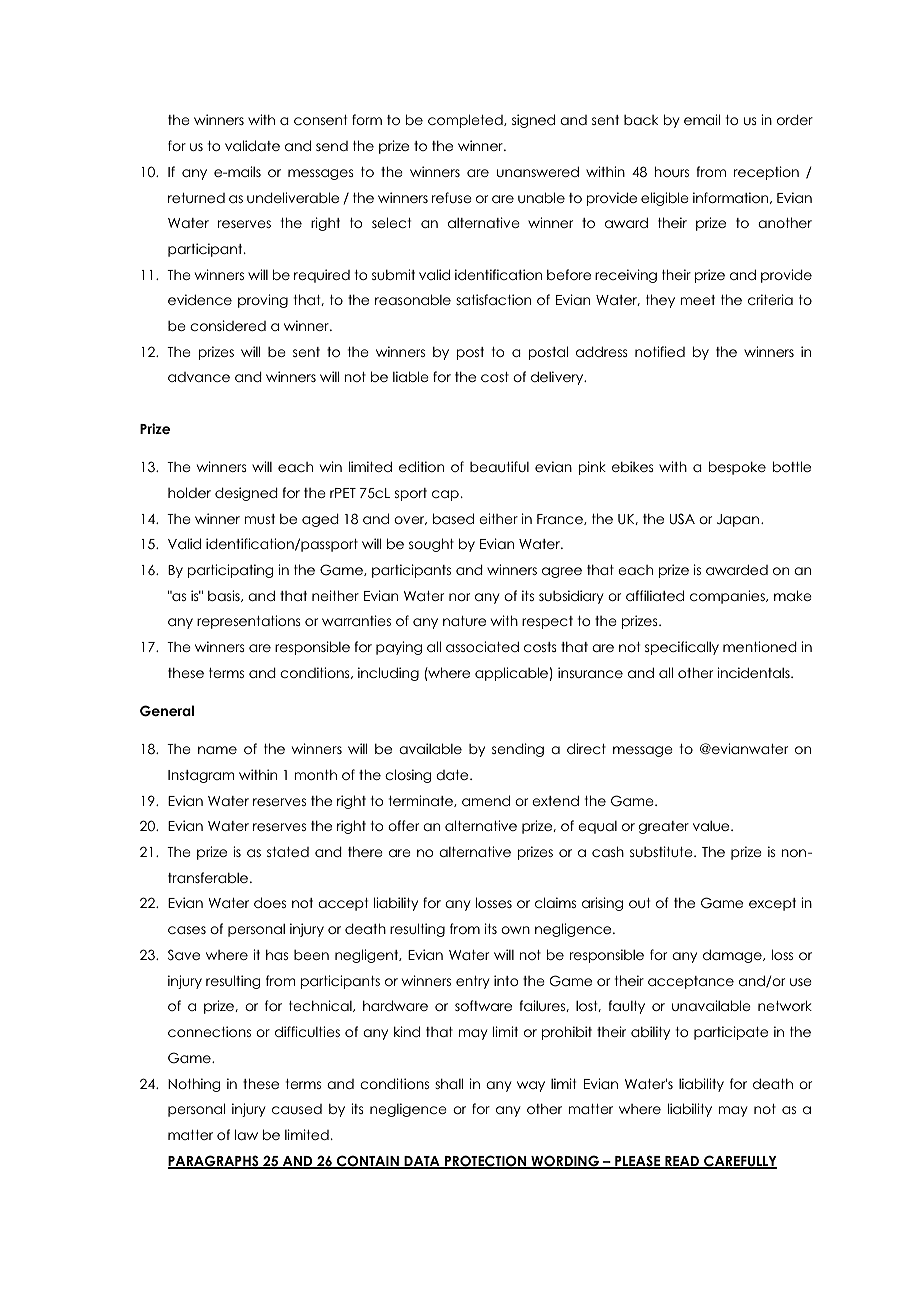 The height and width of the screenshot is (1308, 924). Describe the element at coordinates (702, 119) in the screenshot. I see `email` at that location.
